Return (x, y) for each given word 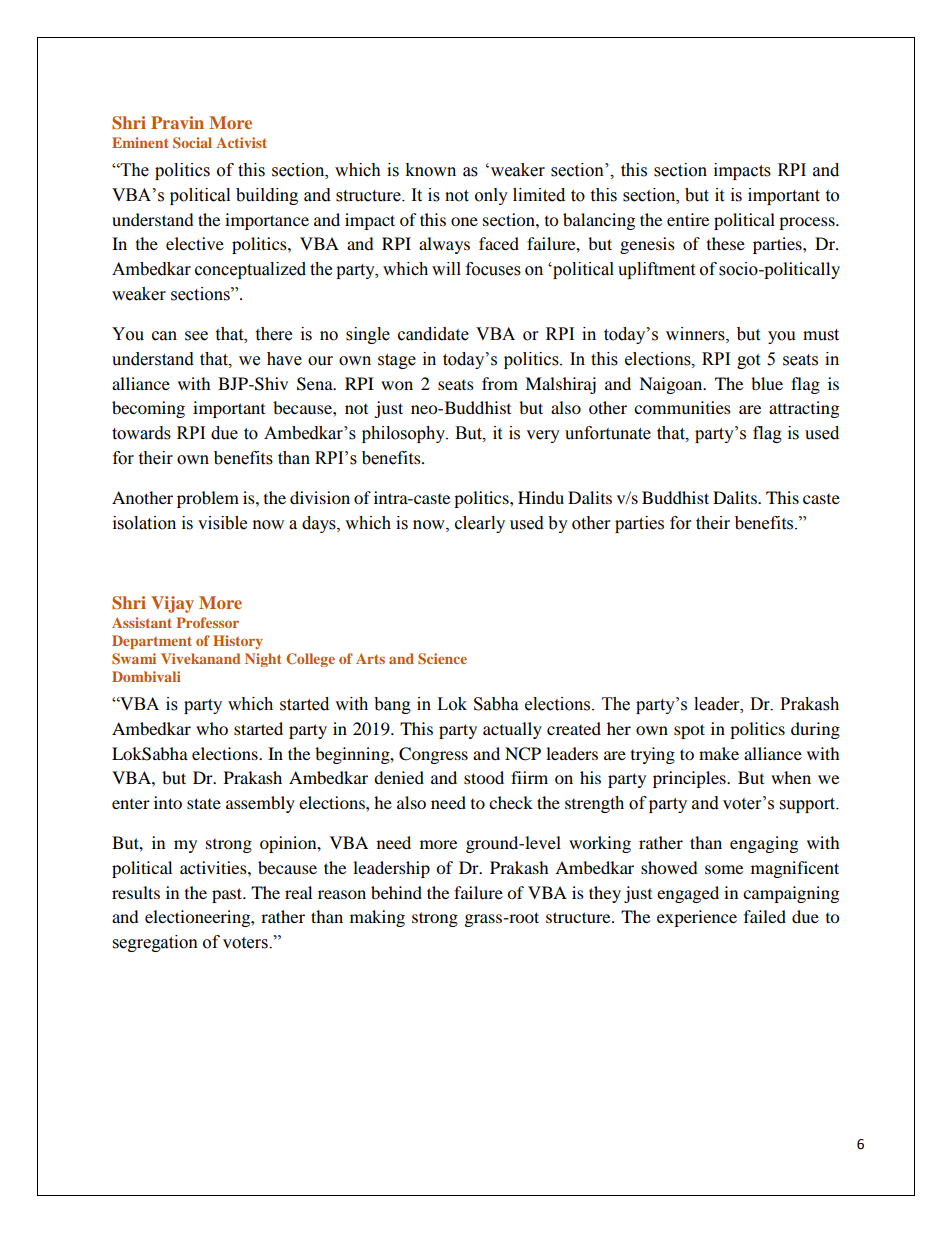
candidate (433, 334)
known (430, 170)
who (212, 728)
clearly (480, 524)
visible (222, 523)
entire (688, 219)
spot (689, 731)
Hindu (541, 497)
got (748, 361)
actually (512, 730)
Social (192, 142)
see (196, 336)
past (228, 895)
